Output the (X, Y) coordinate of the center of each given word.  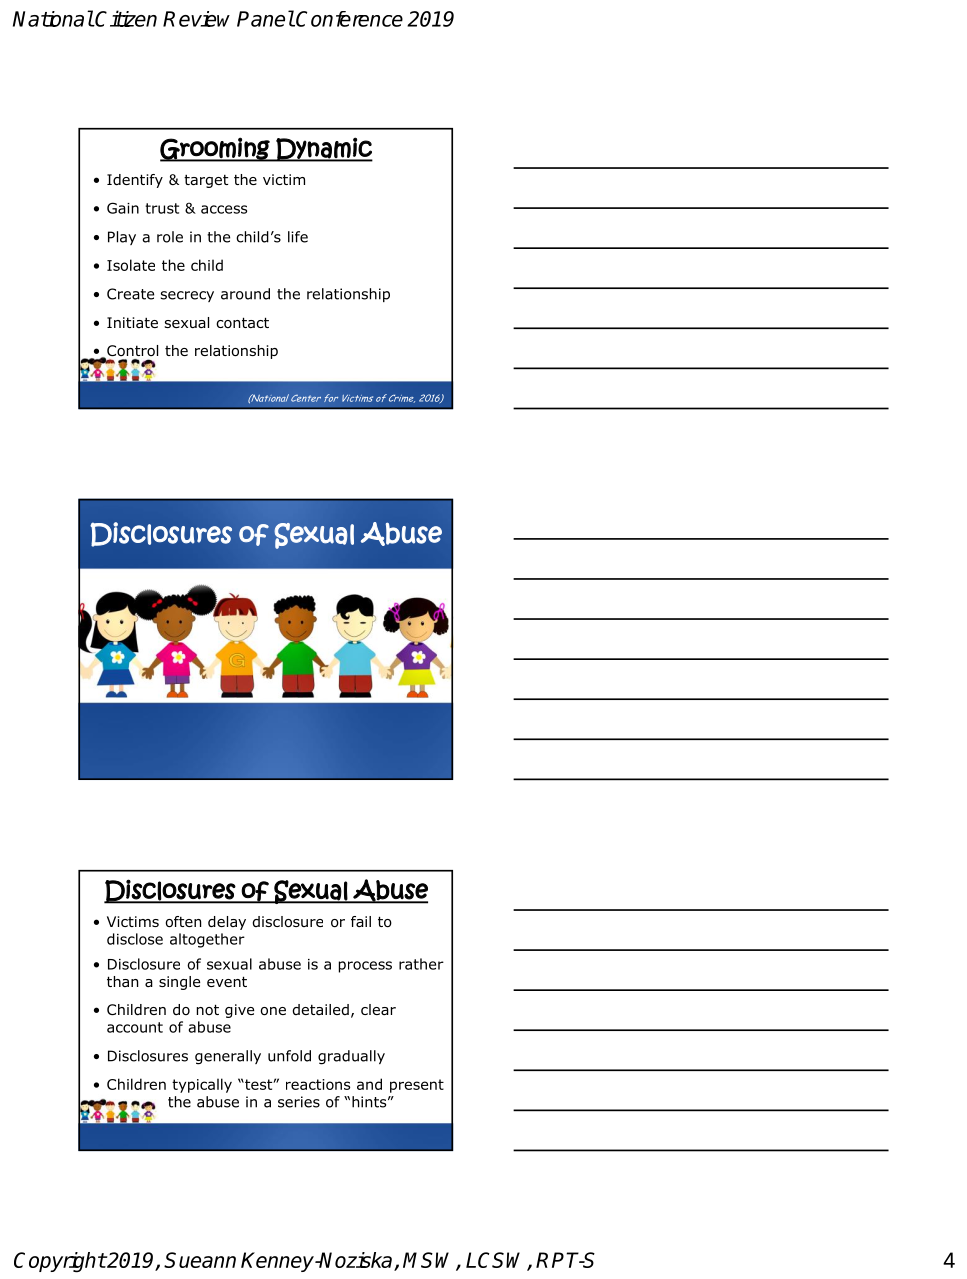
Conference (349, 19)
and (369, 1084)
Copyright (60, 1262)
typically (202, 1085)
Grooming (216, 149)
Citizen (125, 18)
